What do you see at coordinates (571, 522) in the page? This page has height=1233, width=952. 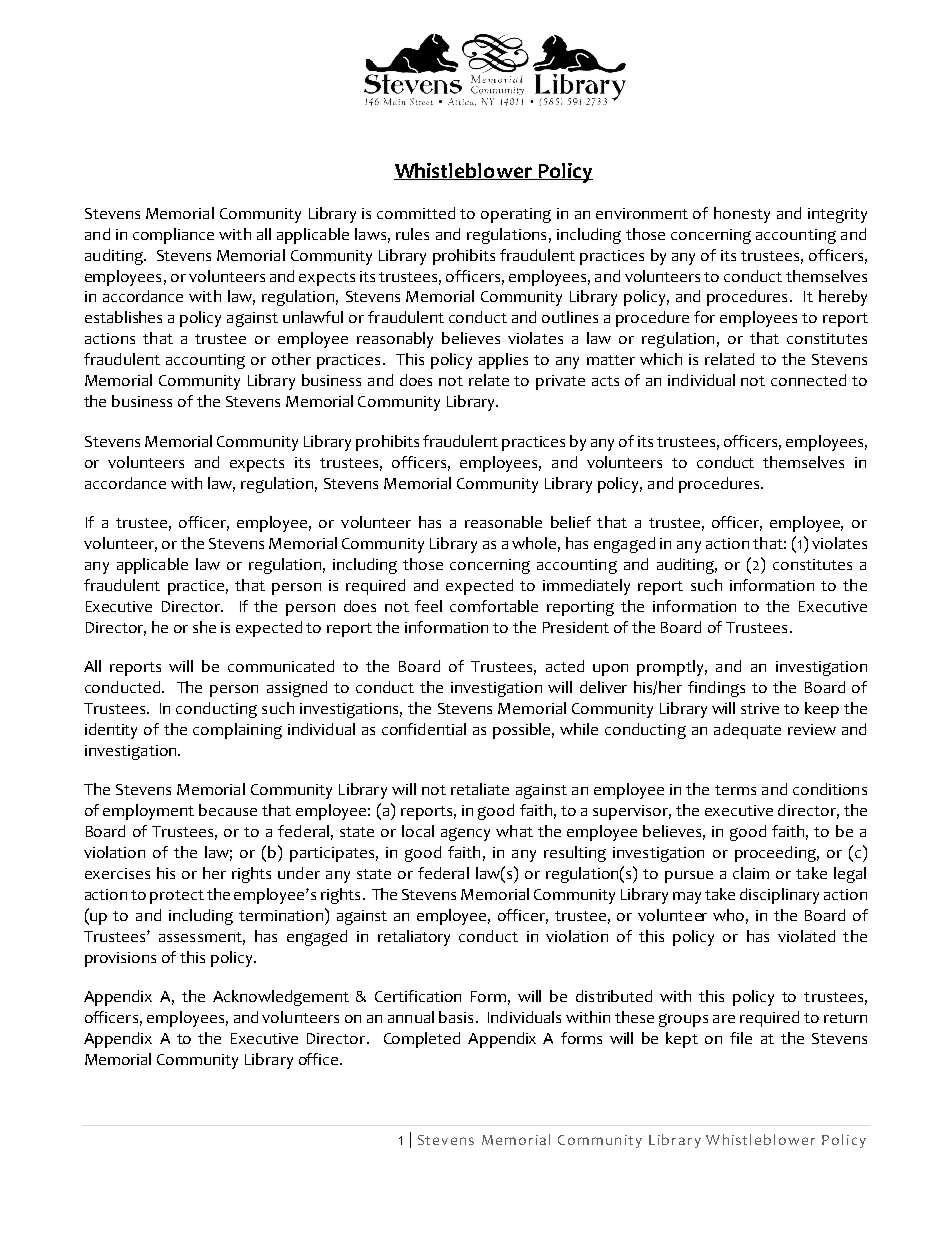 I see `belief` at bounding box center [571, 522].
